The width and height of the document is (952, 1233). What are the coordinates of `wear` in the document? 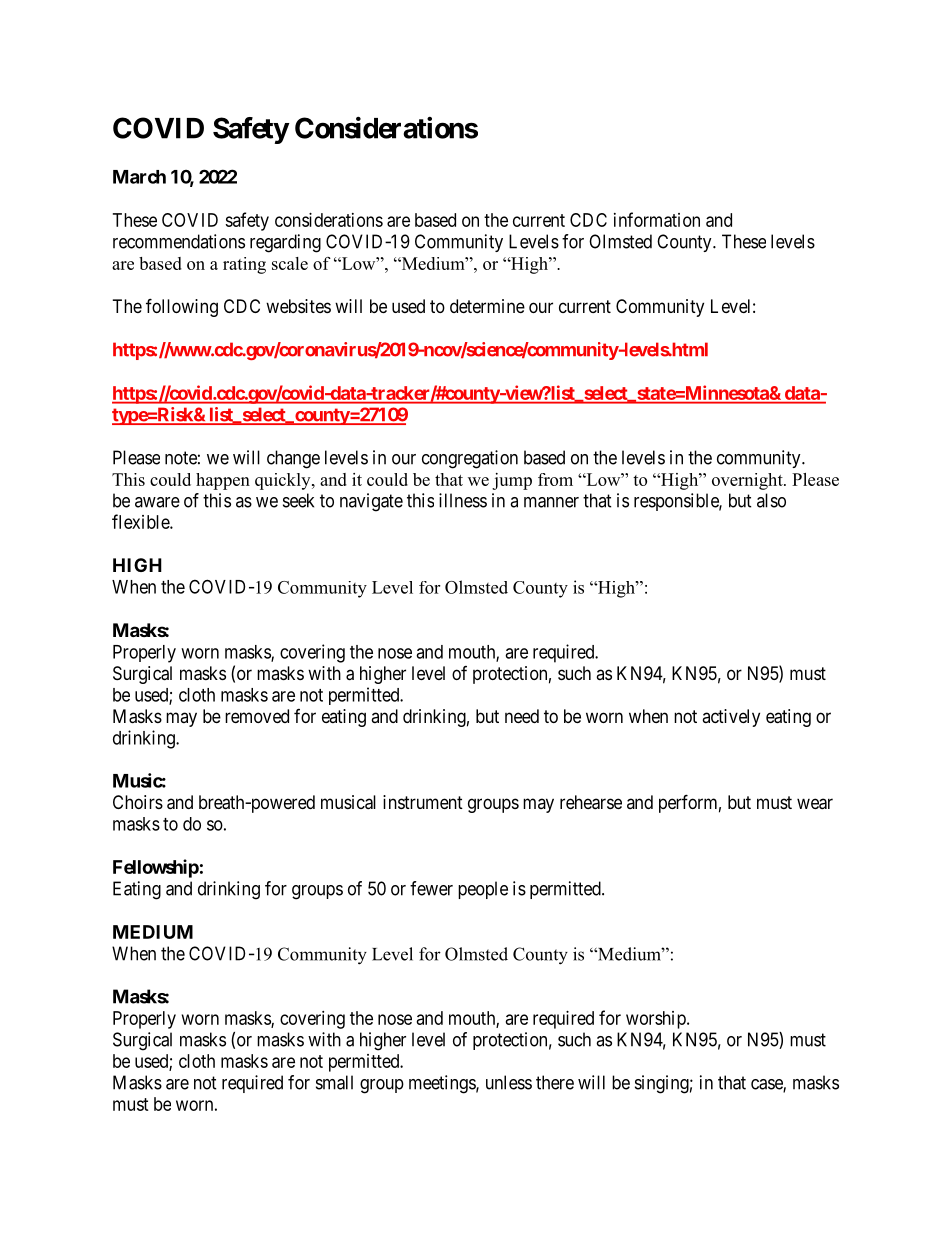 It's located at (815, 804).
